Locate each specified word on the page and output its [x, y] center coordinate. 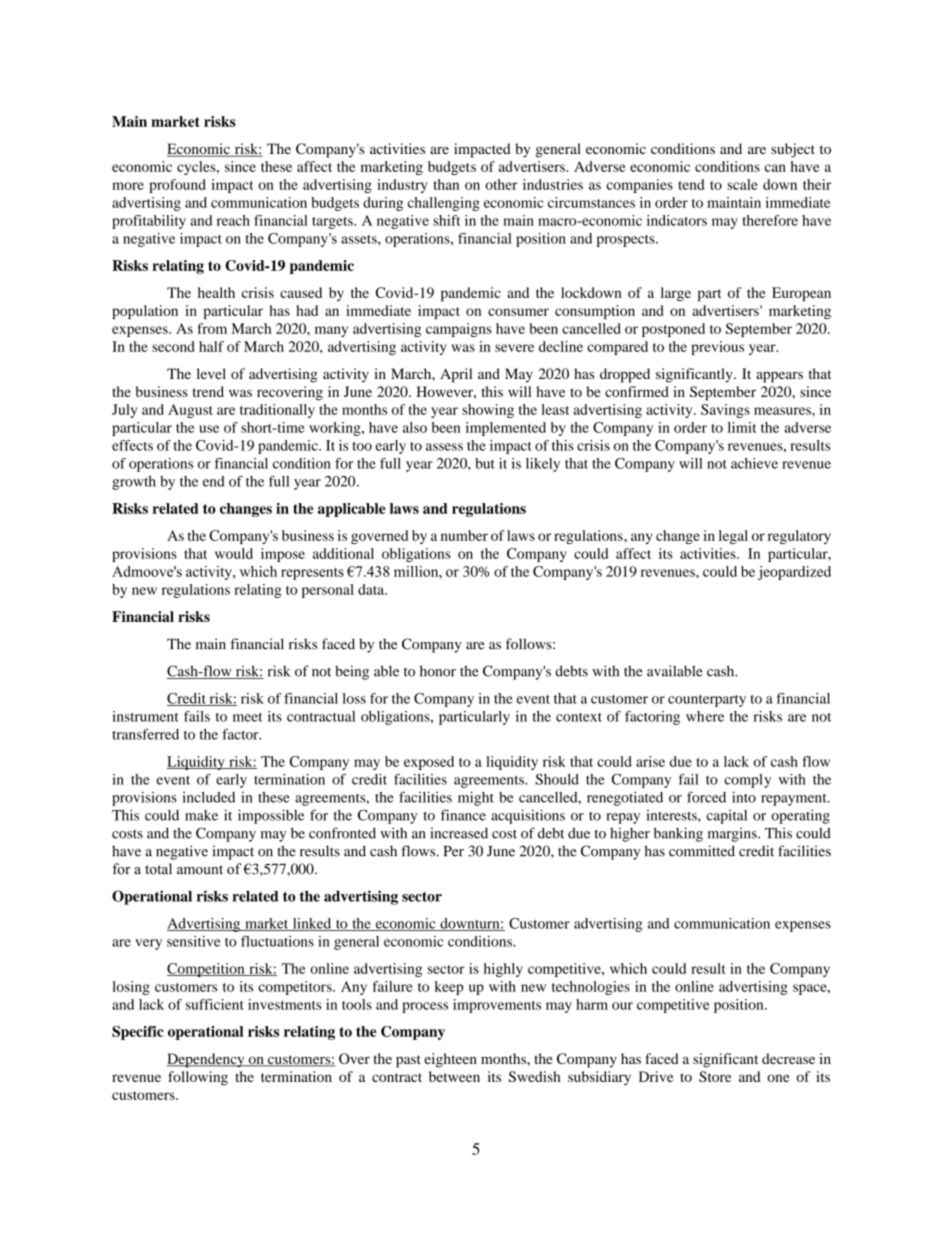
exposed [429, 763]
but [485, 463]
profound [177, 186]
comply [747, 781]
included [209, 797]
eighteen [450, 1060]
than [446, 184]
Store [715, 1076]
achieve [754, 463]
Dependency [207, 1060]
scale [742, 184]
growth [134, 483]
